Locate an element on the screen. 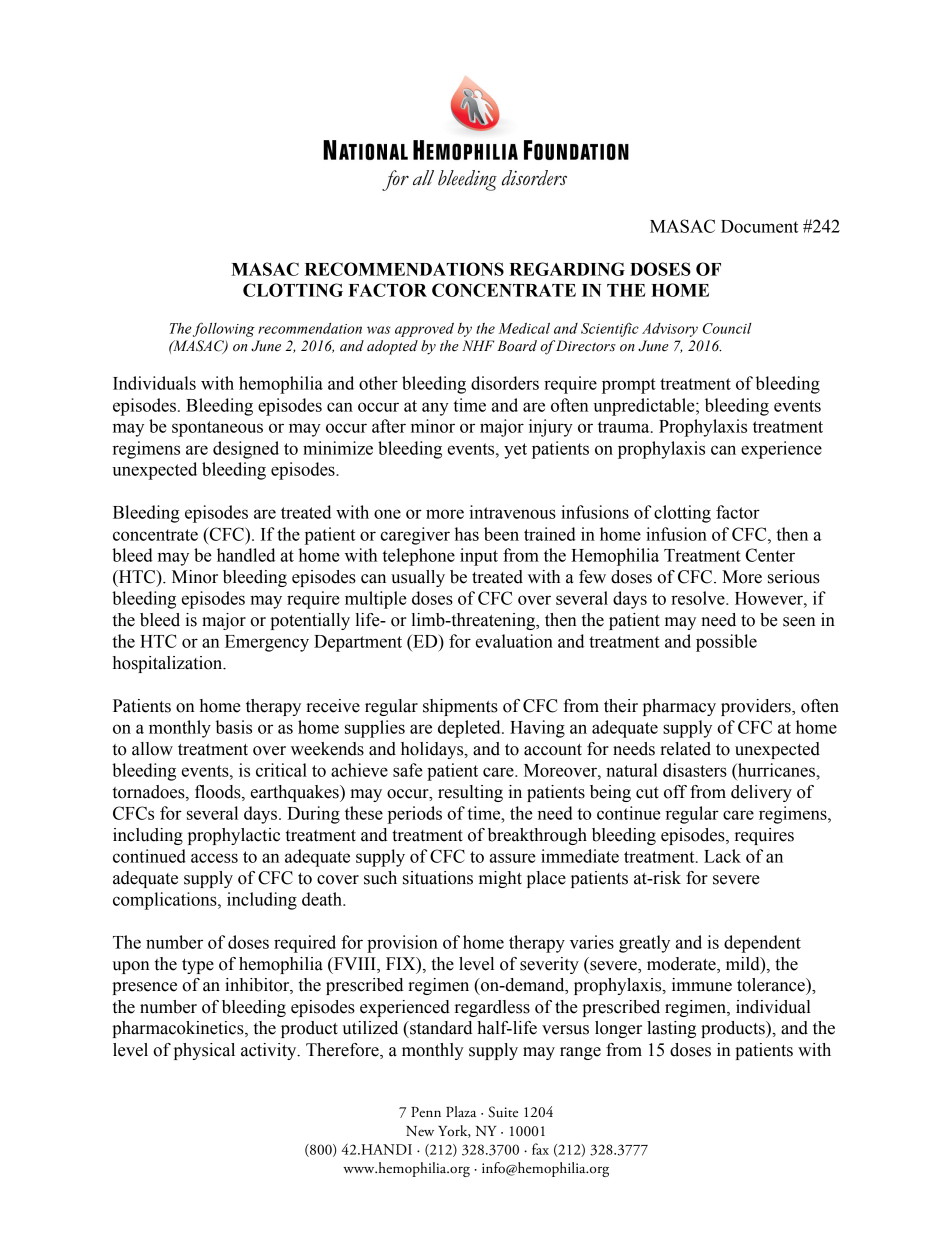 The height and width of the screenshot is (1233, 952). shipments is located at coordinates (460, 707).
